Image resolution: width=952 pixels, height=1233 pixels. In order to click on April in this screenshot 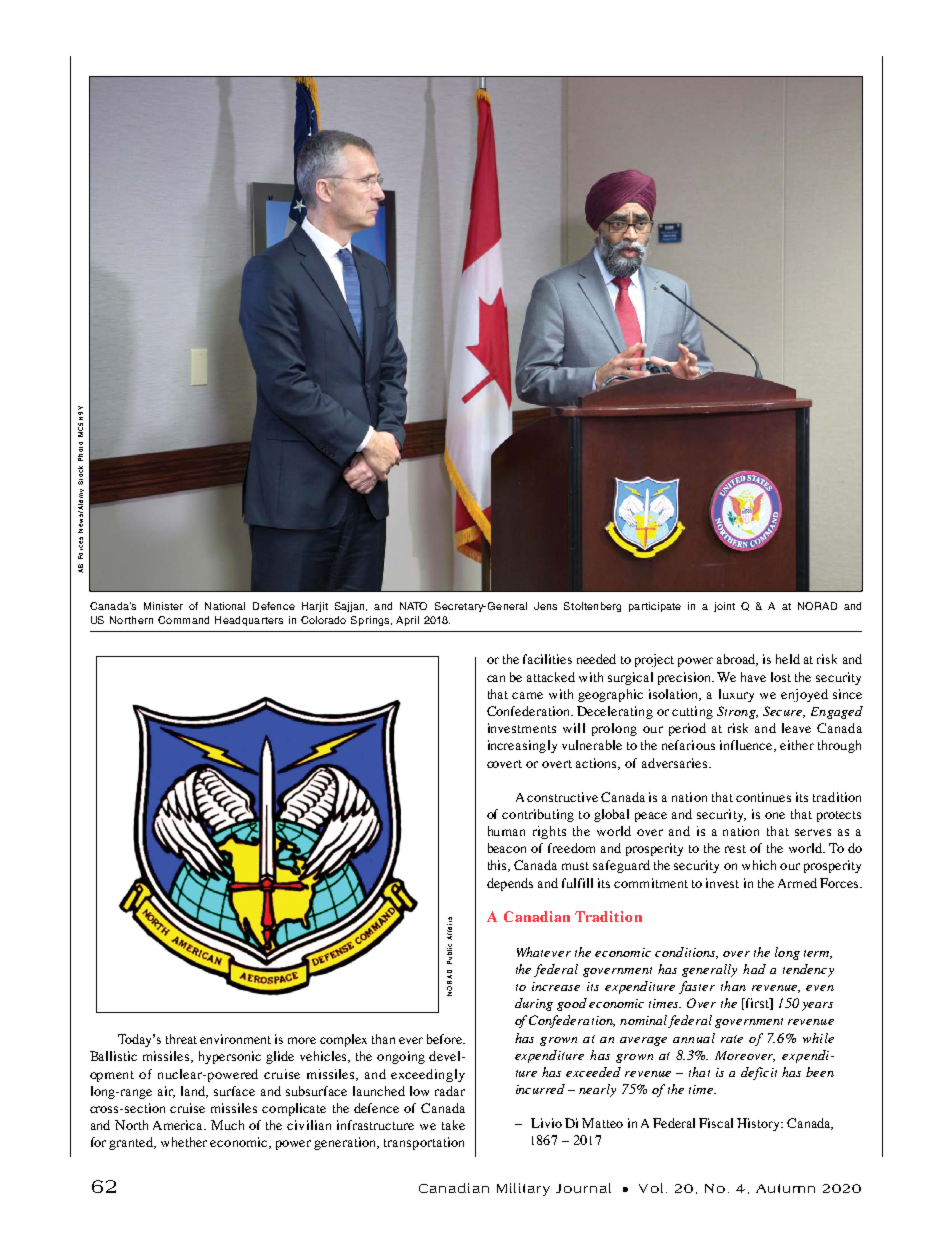, I will do `click(407, 621)`.
